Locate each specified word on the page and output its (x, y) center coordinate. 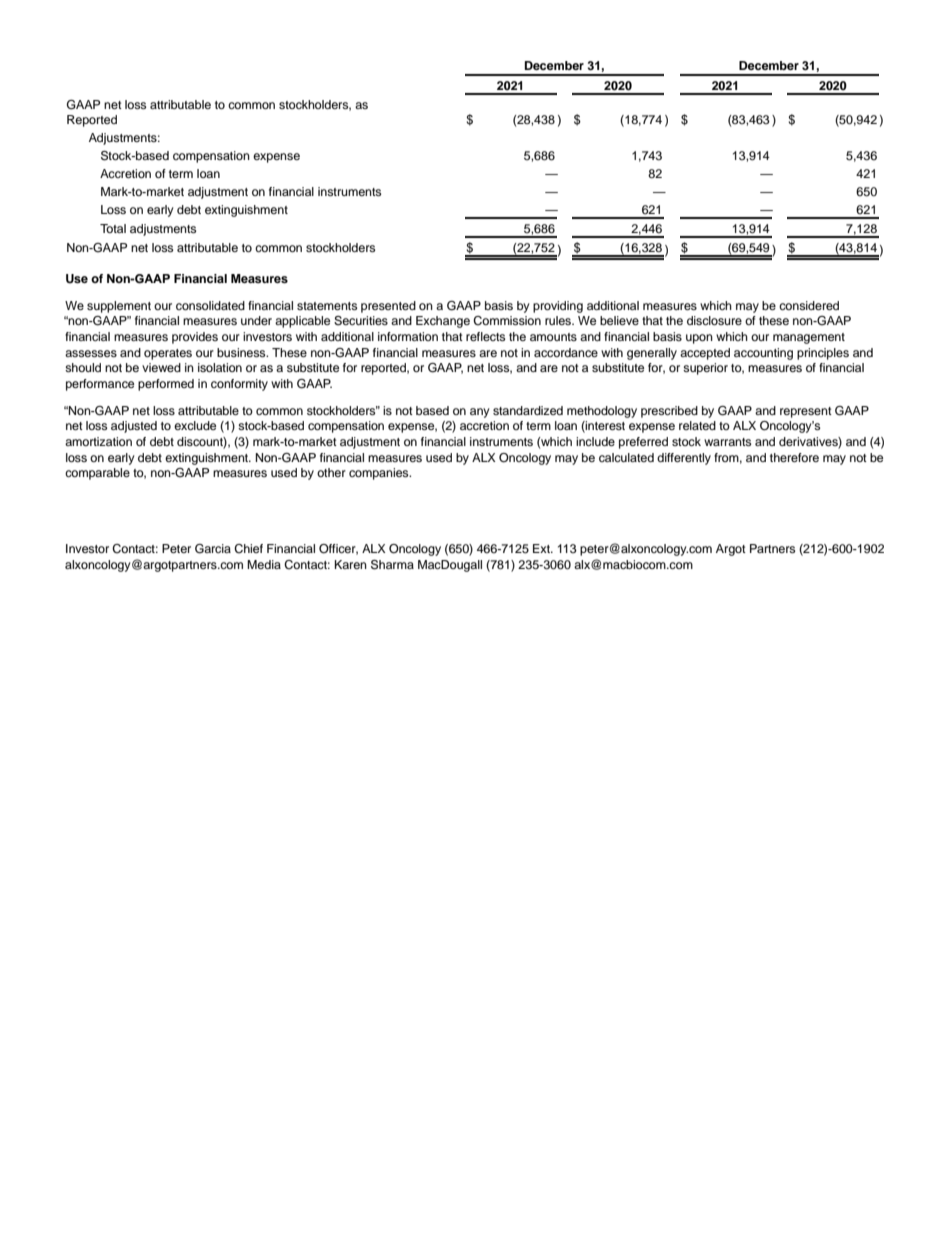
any (480, 413)
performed (166, 385)
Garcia (213, 549)
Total (113, 228)
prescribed (669, 412)
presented (388, 307)
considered (809, 305)
